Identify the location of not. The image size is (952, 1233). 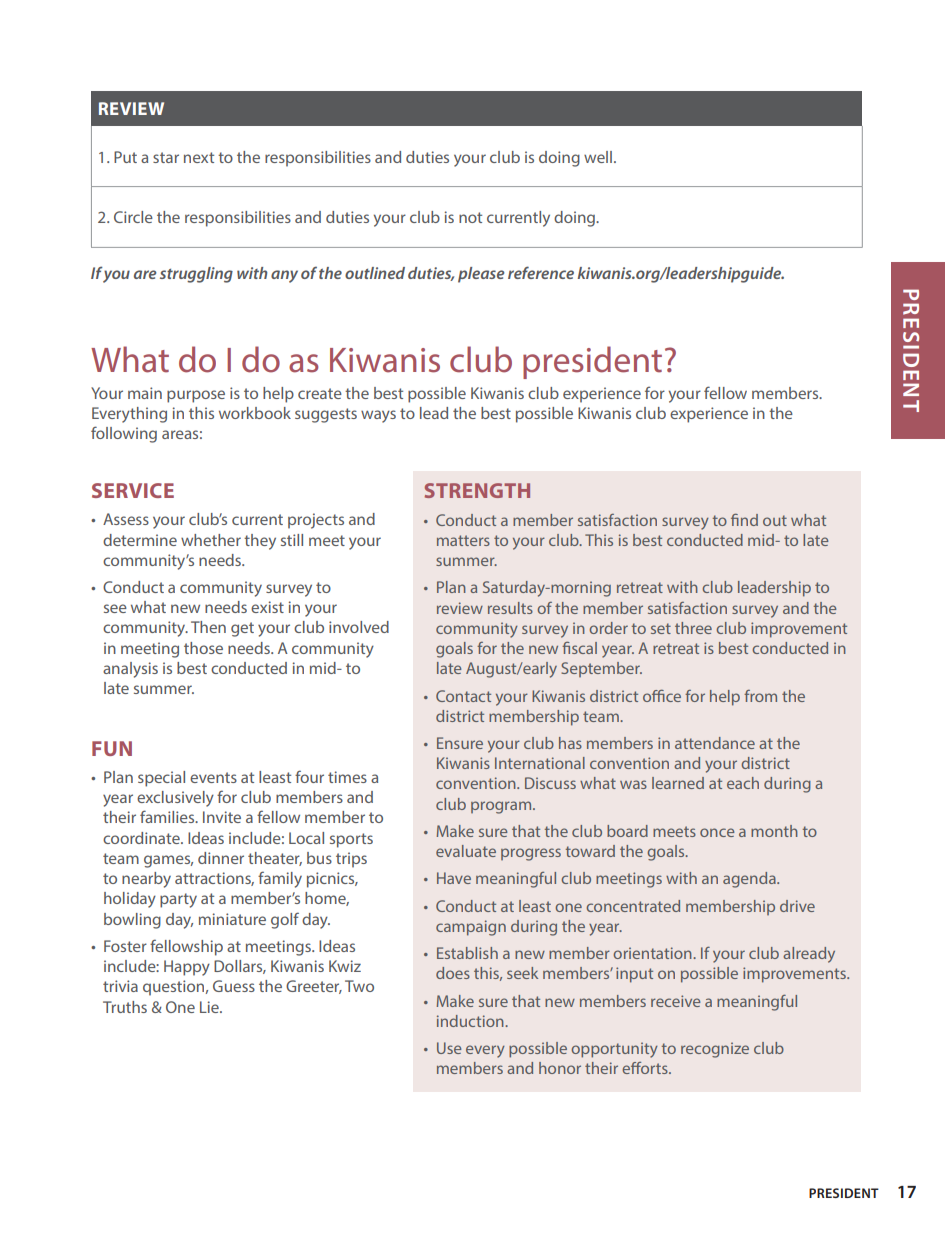
(470, 217).
